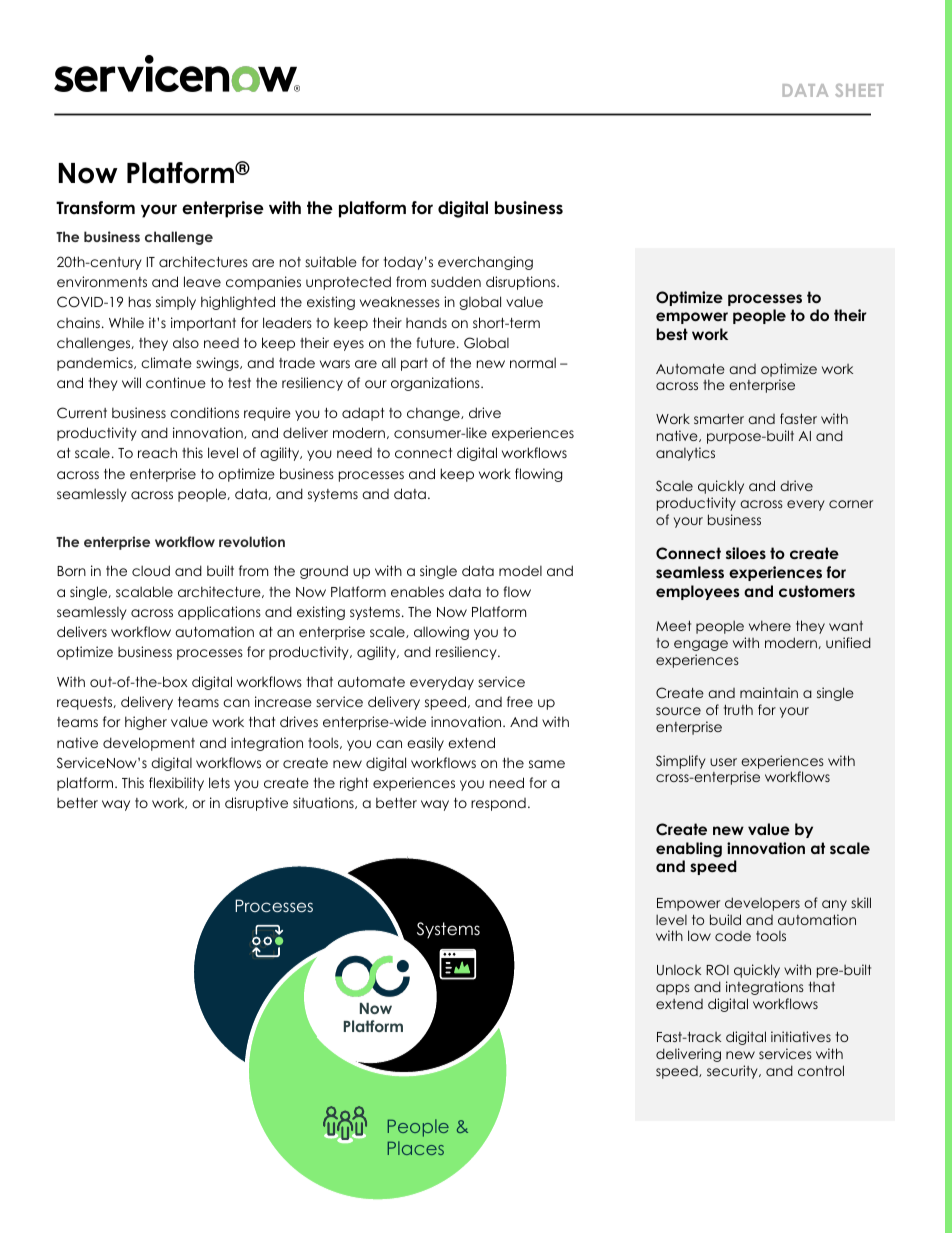 The width and height of the document is (952, 1233). Describe the element at coordinates (733, 1072) in the document. I see `security` at that location.
